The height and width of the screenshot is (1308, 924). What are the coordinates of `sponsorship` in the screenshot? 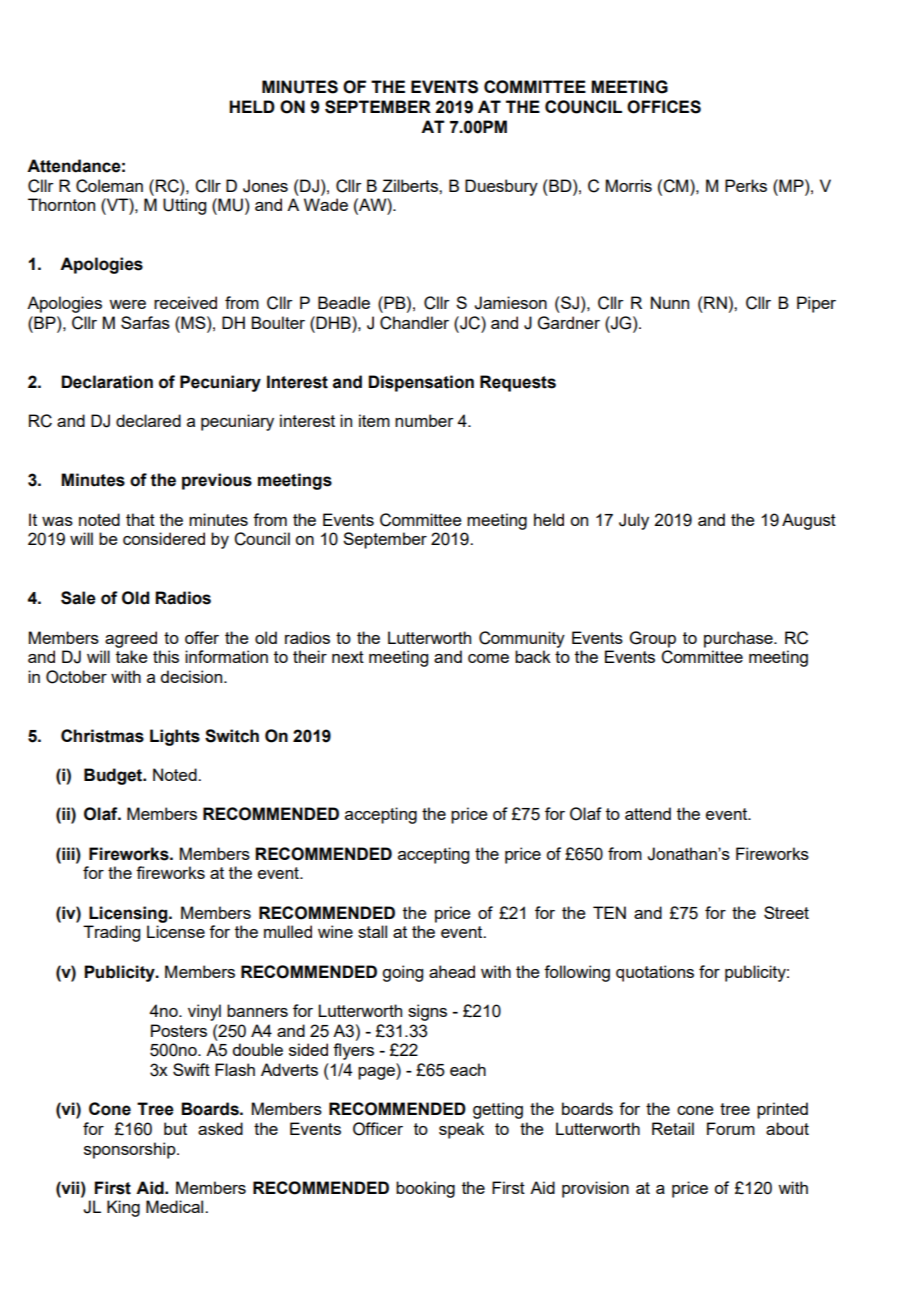 It's located at (131, 1150).
